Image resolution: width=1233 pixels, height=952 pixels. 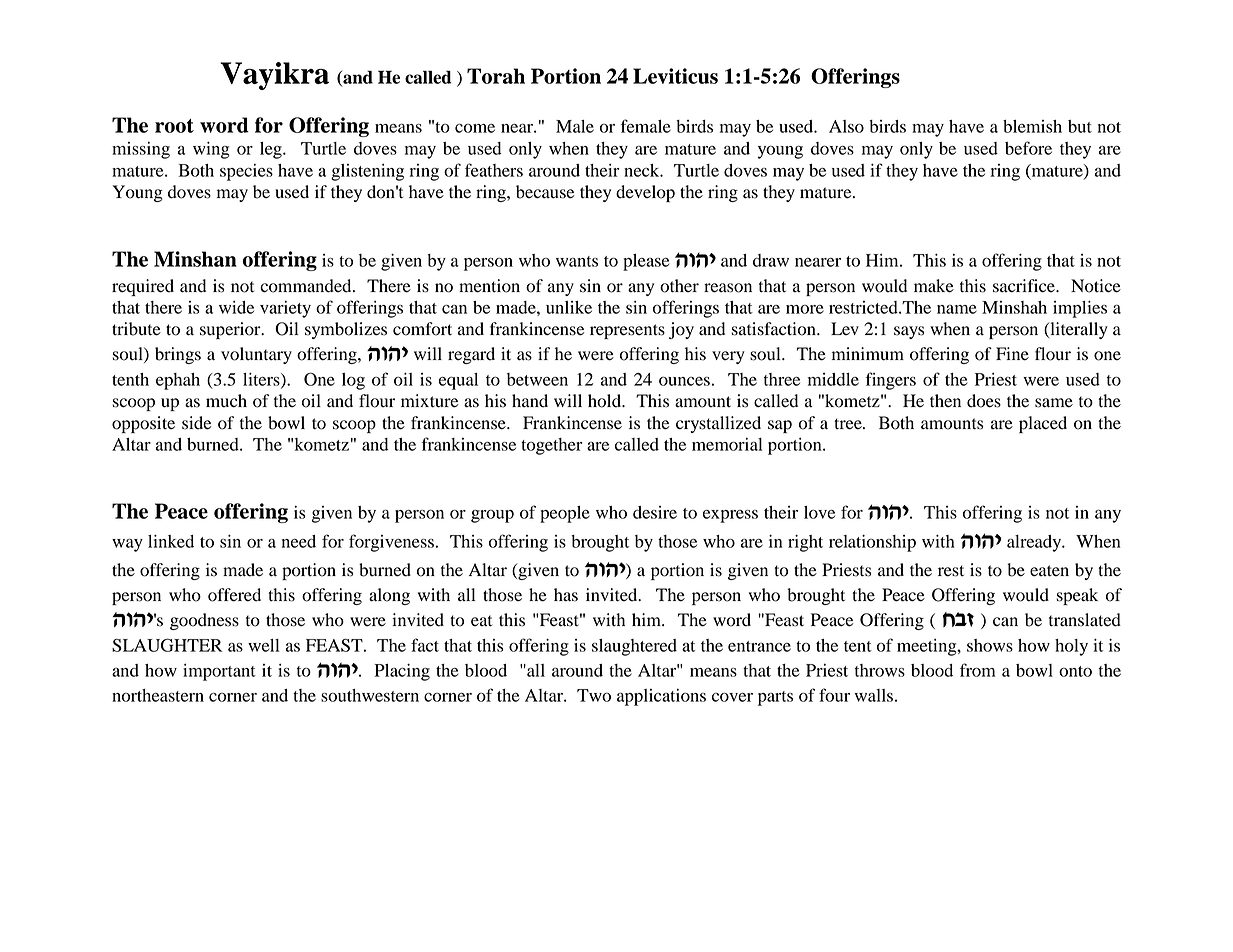 I want to click on hold, so click(x=606, y=401).
